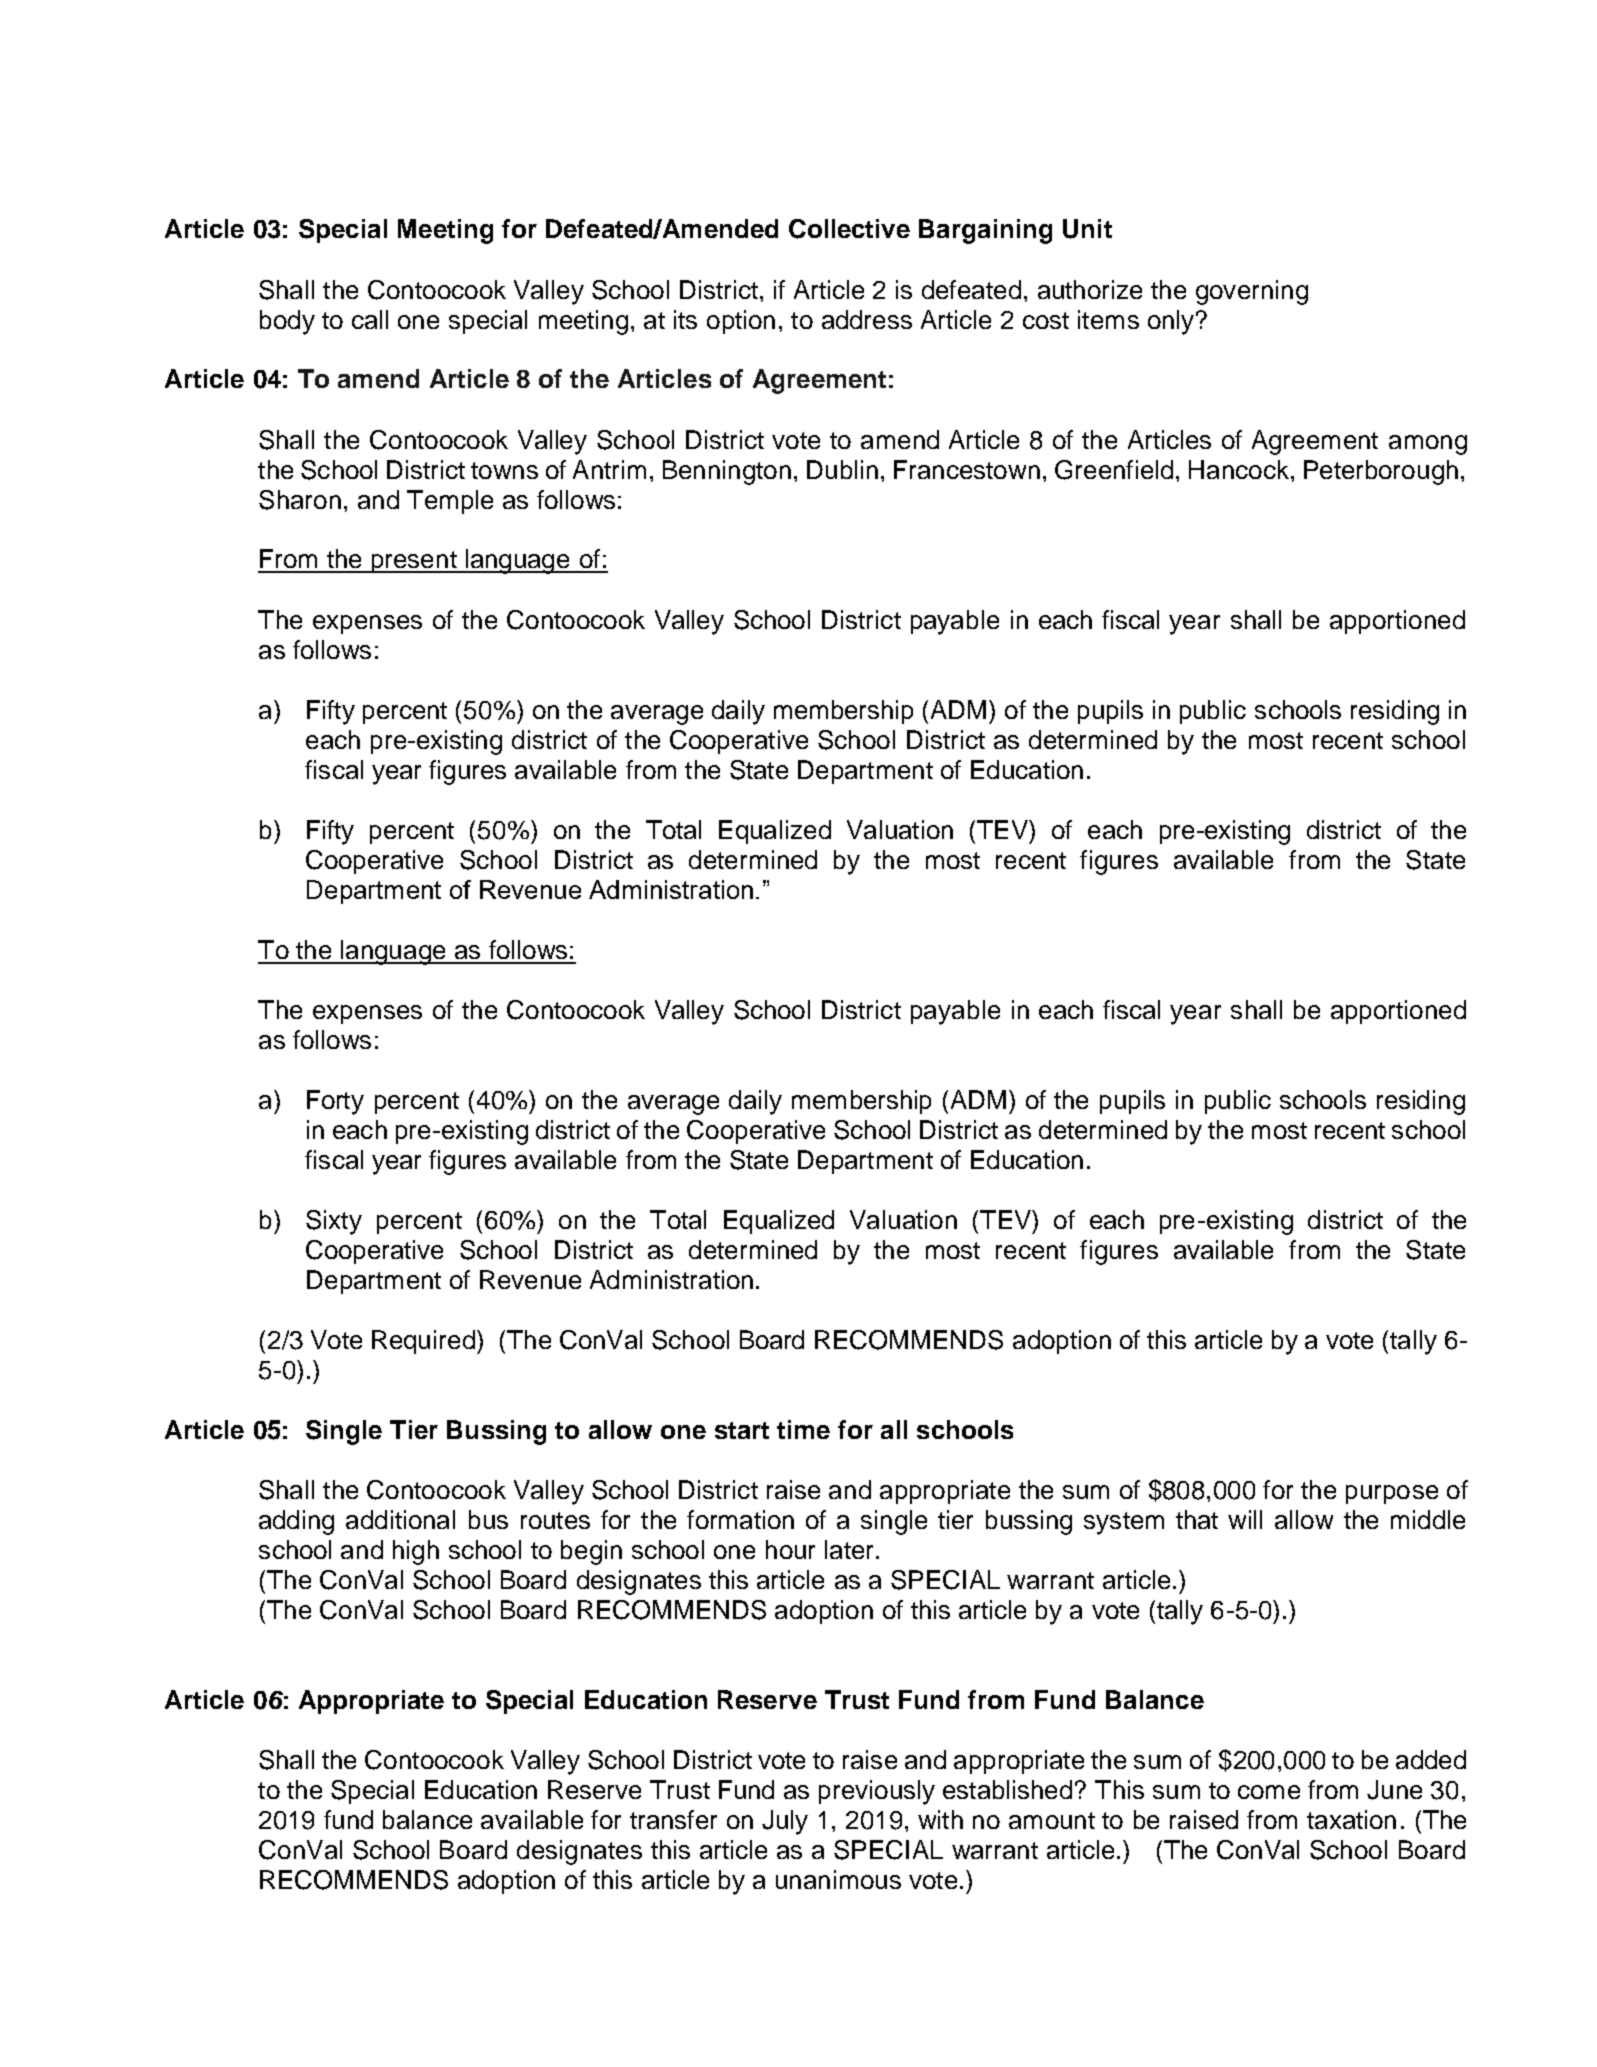  I want to click on address, so click(867, 319).
